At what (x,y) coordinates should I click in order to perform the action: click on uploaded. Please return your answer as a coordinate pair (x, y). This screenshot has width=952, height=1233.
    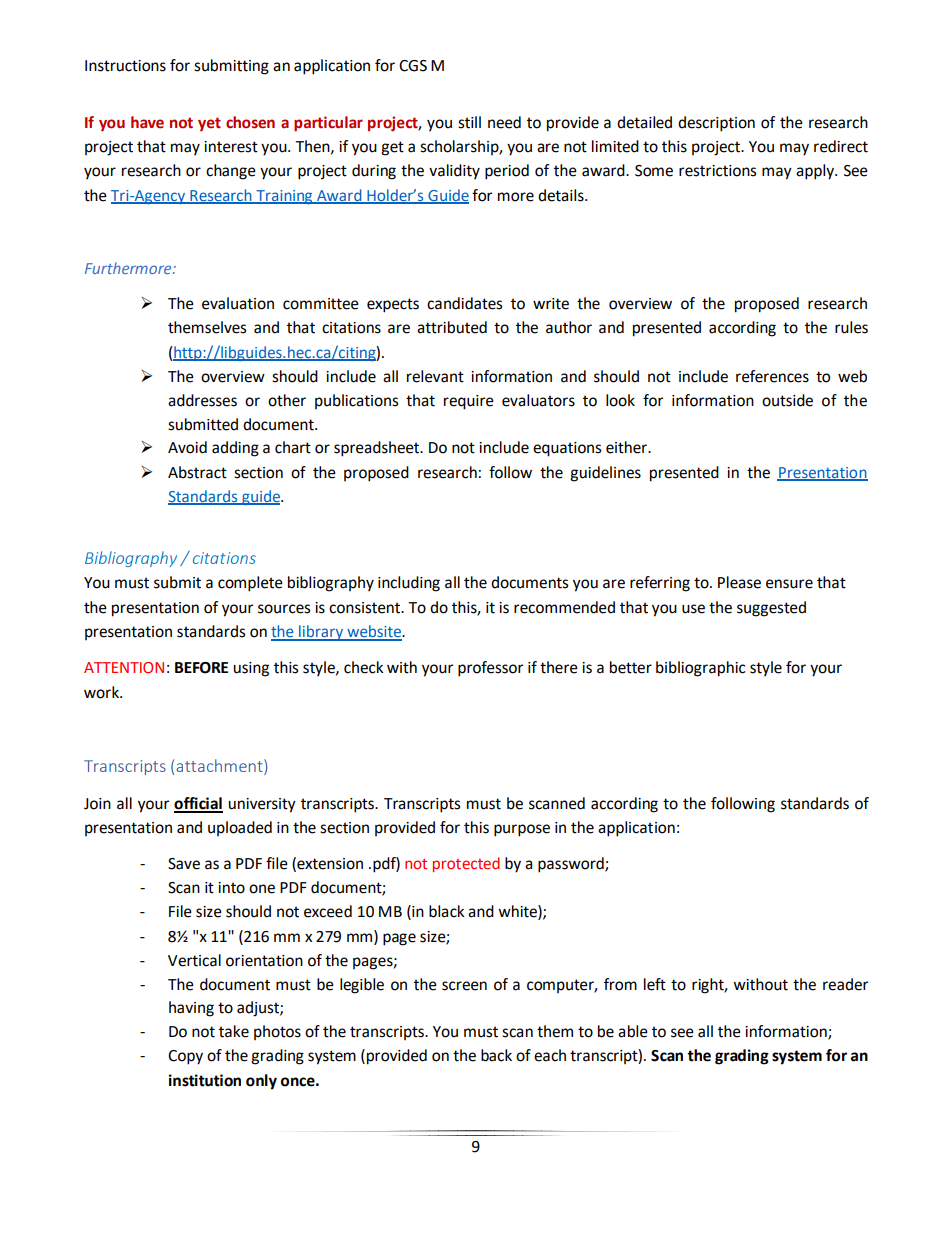
    Looking at the image, I should click on (240, 828).
